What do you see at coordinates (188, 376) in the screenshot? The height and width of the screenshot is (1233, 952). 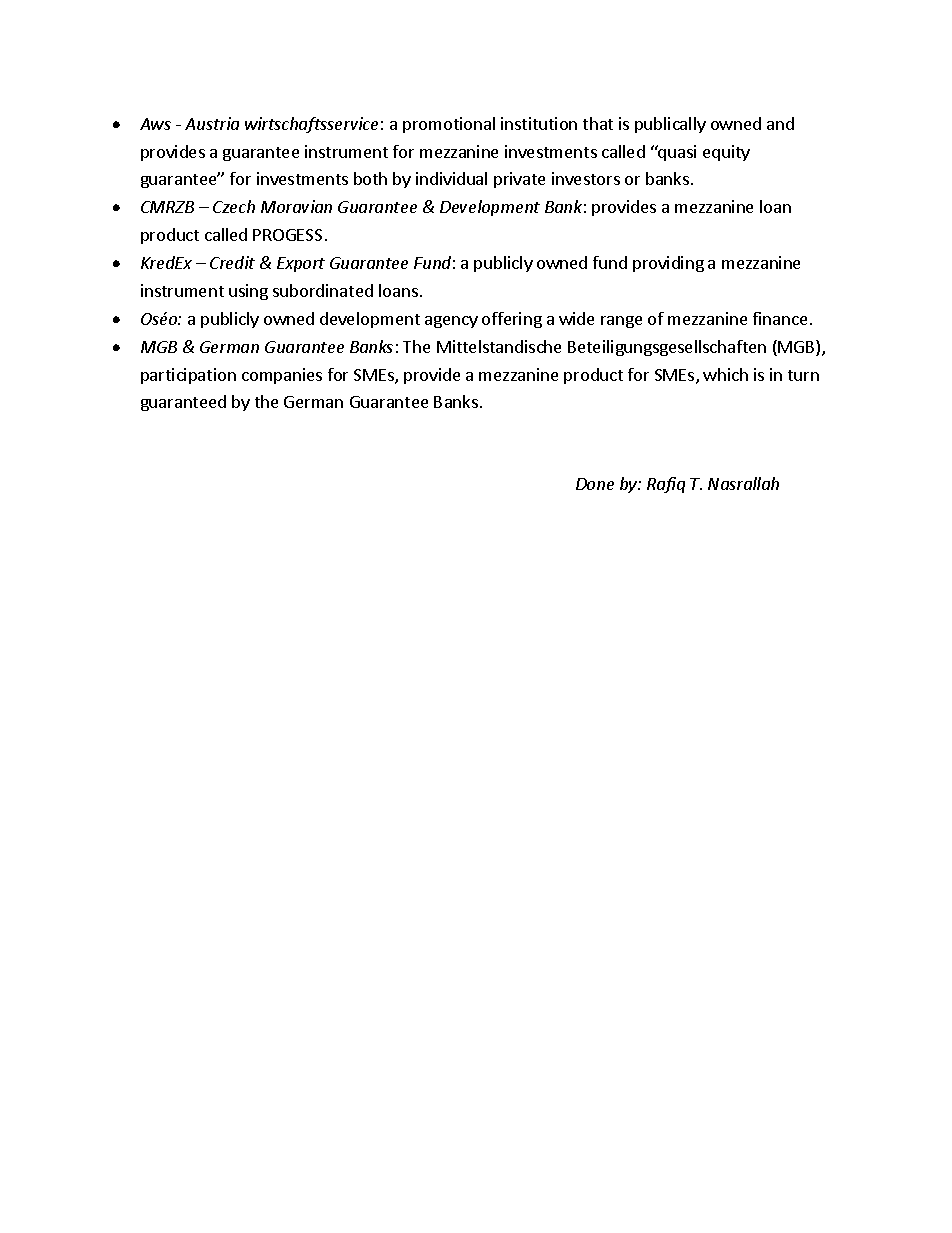 I see `participation` at bounding box center [188, 376].
